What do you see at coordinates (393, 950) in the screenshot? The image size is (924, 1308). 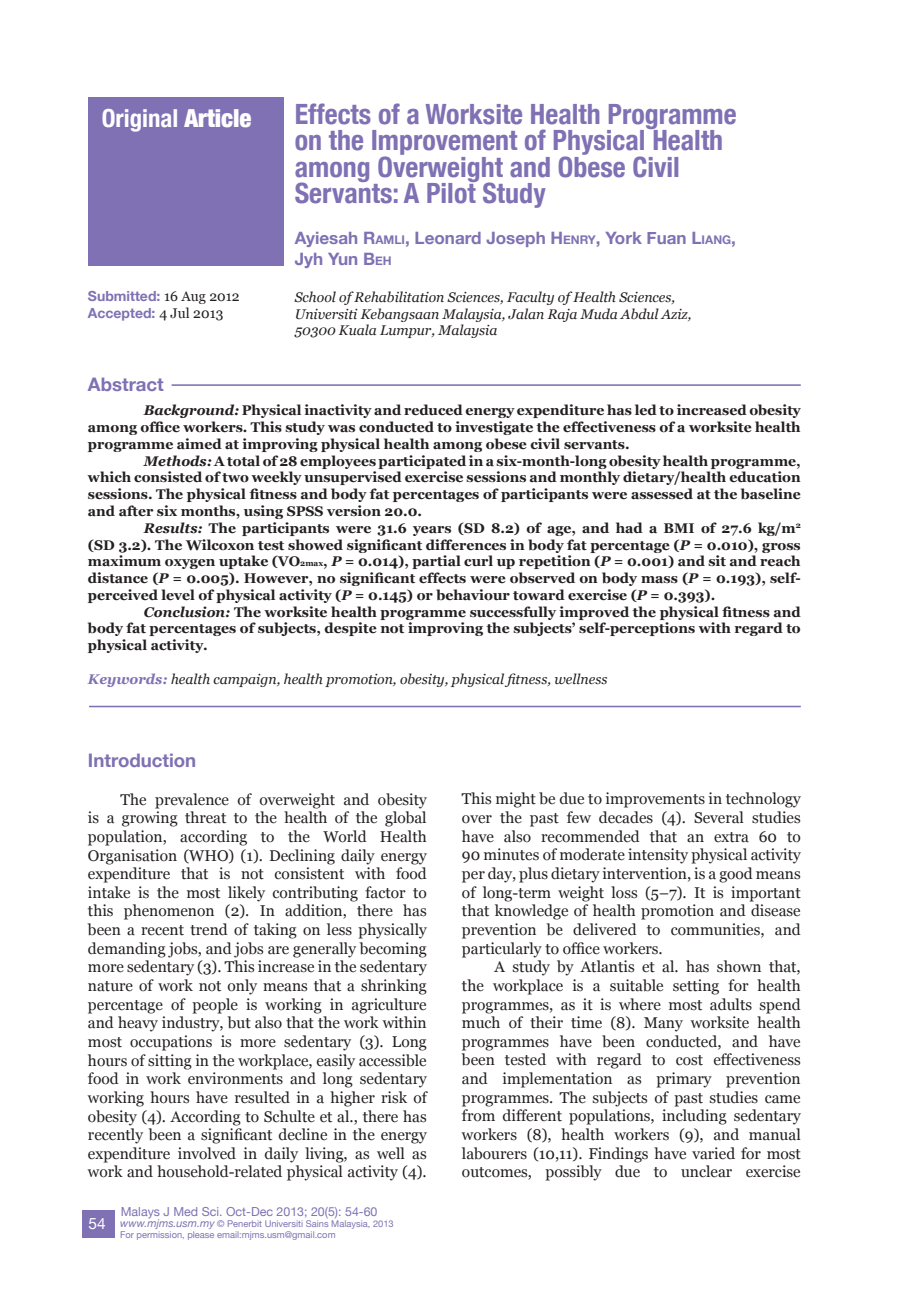 I see `becoming` at bounding box center [393, 950].
